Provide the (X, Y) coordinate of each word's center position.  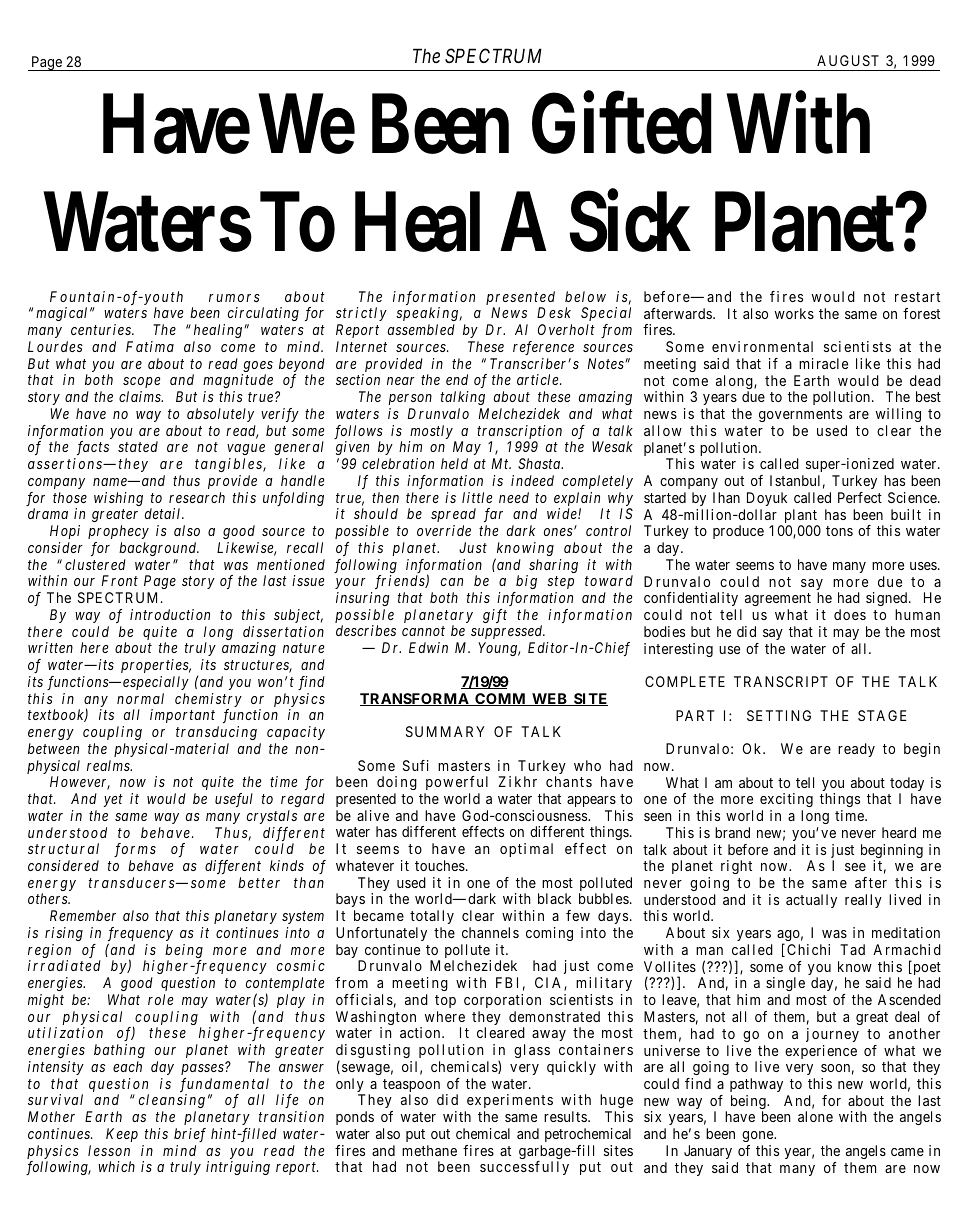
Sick (630, 222)
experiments (509, 1103)
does (850, 614)
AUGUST (848, 60)
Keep (122, 1135)
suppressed (508, 632)
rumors (234, 298)
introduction (170, 614)
